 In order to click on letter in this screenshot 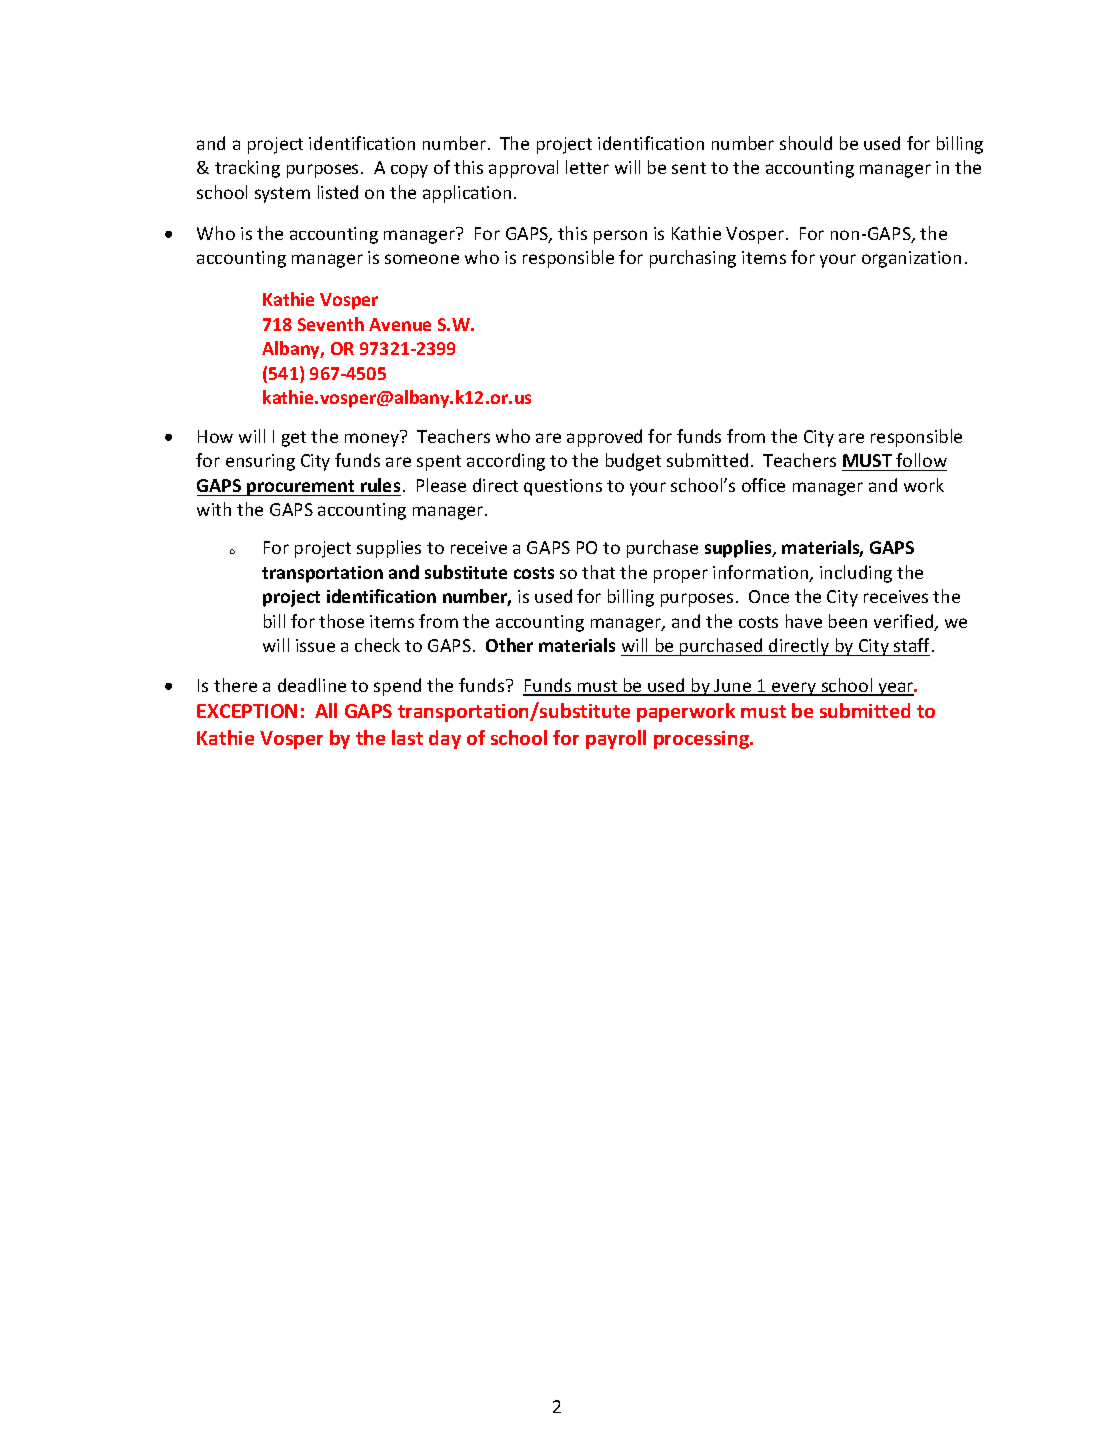, I will do `click(587, 167)`.
